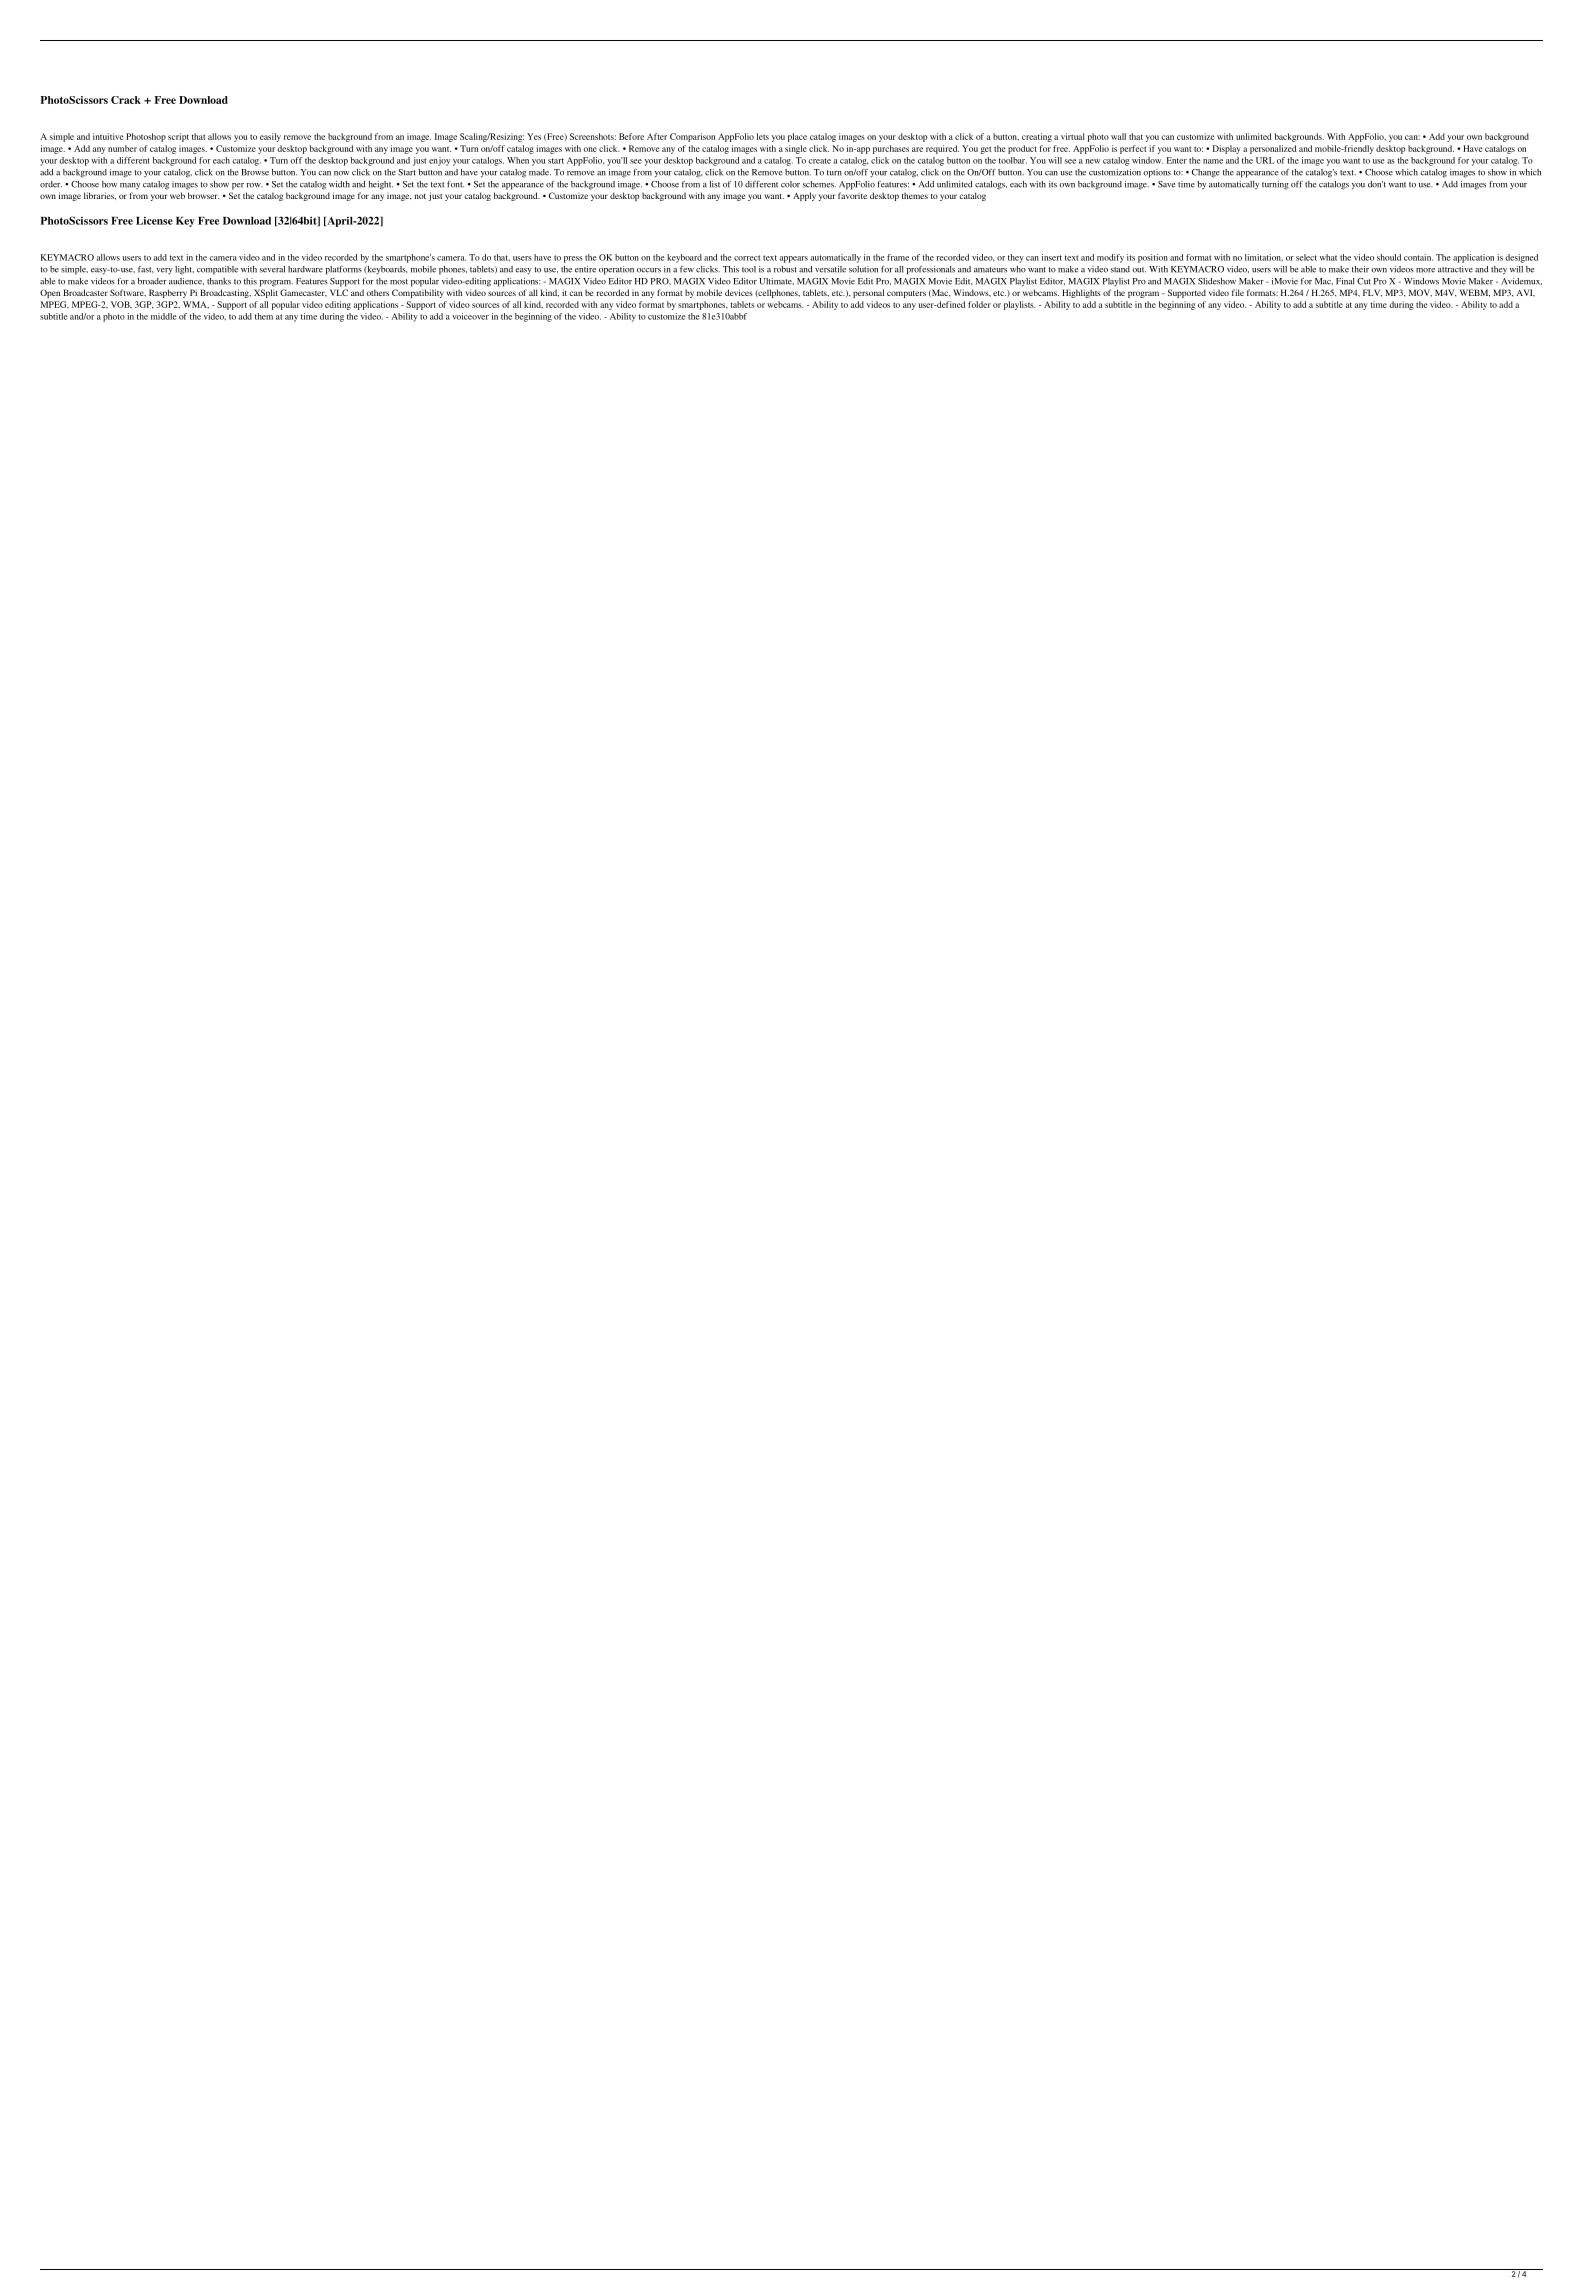  What do you see at coordinates (164, 316) in the screenshot?
I see `middle` at bounding box center [164, 316].
